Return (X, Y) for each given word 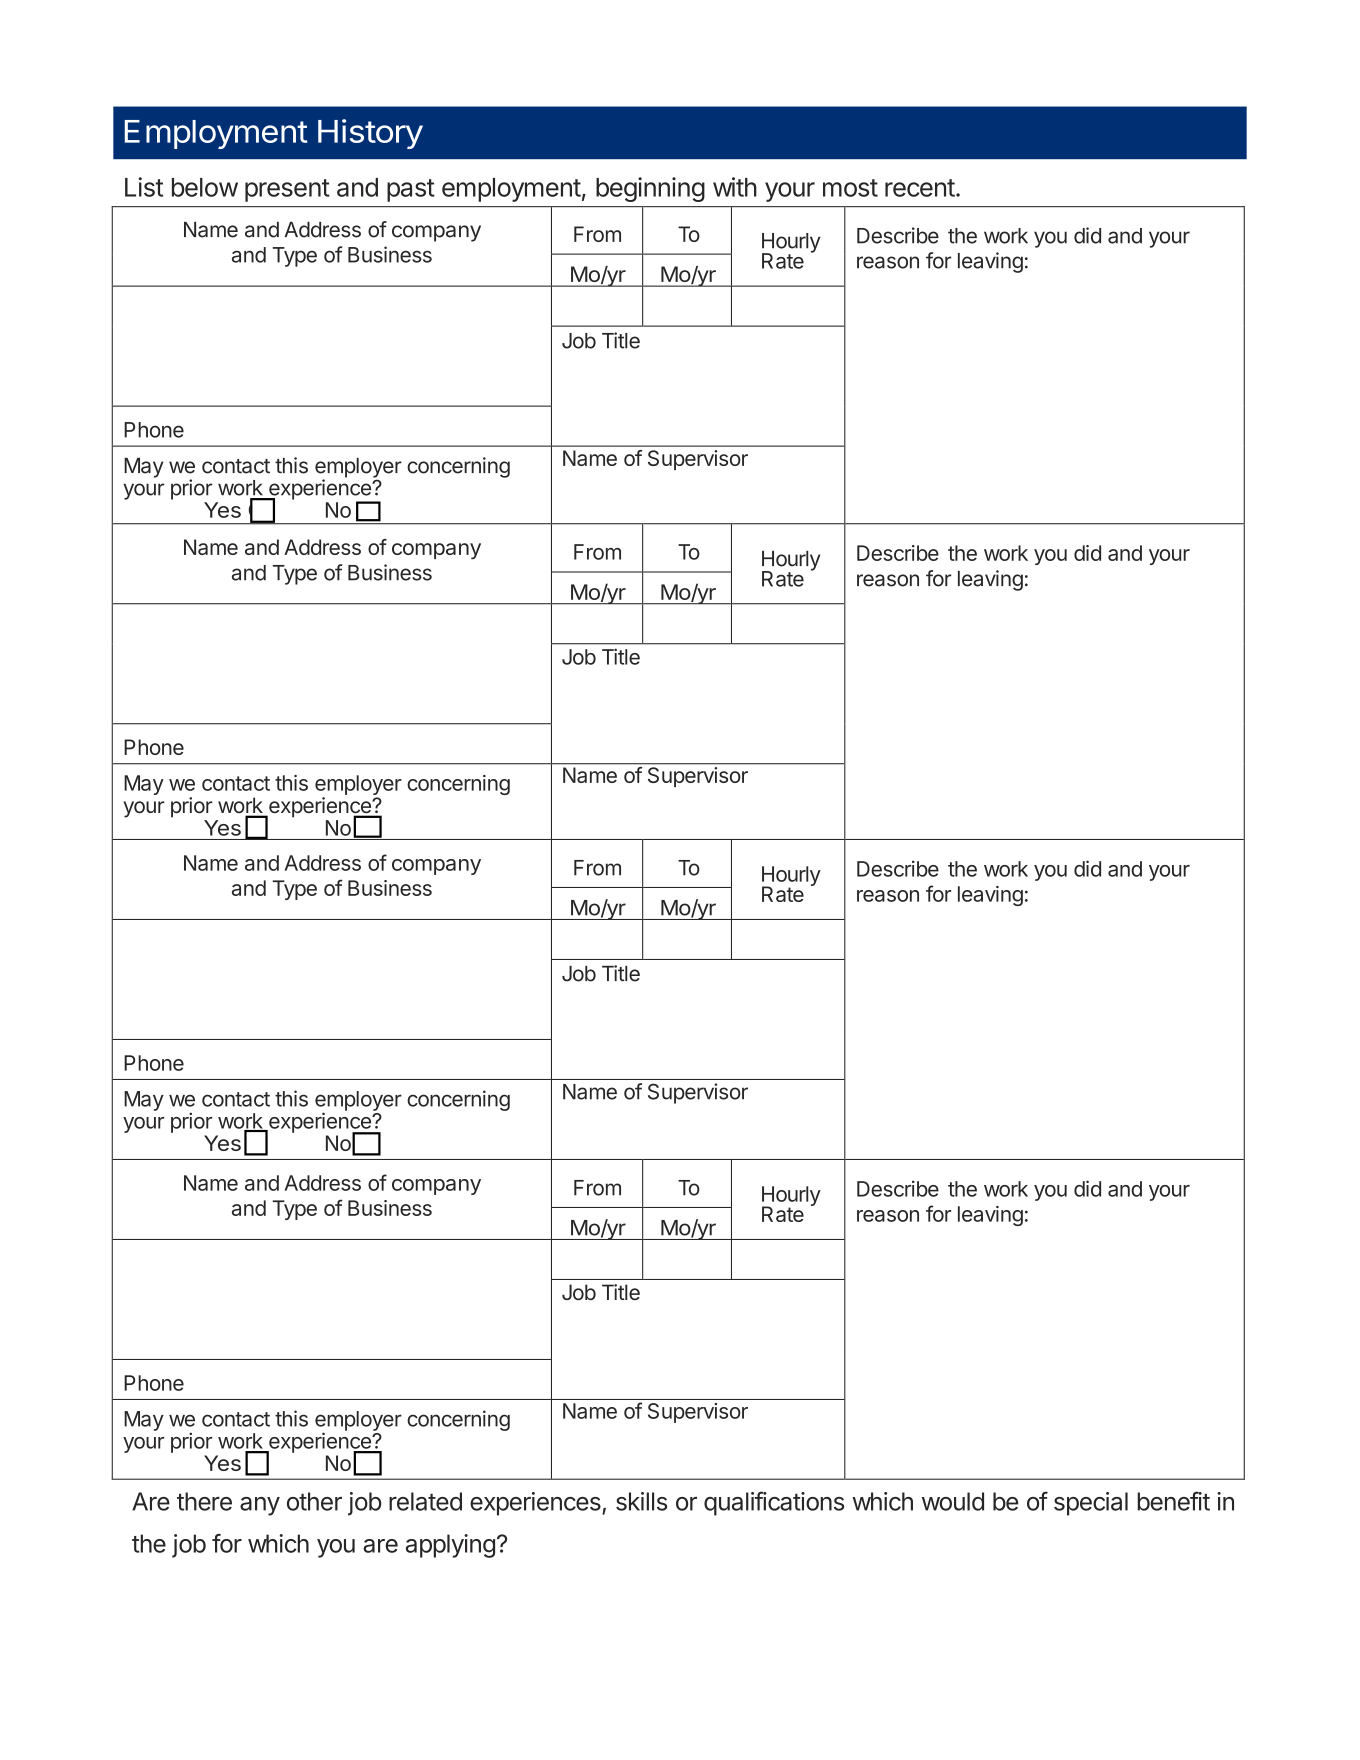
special (1091, 1504)
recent (920, 188)
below (205, 187)
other (314, 1501)
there (204, 1501)
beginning (650, 189)
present (287, 190)
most (850, 188)
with (735, 187)
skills (641, 1501)
